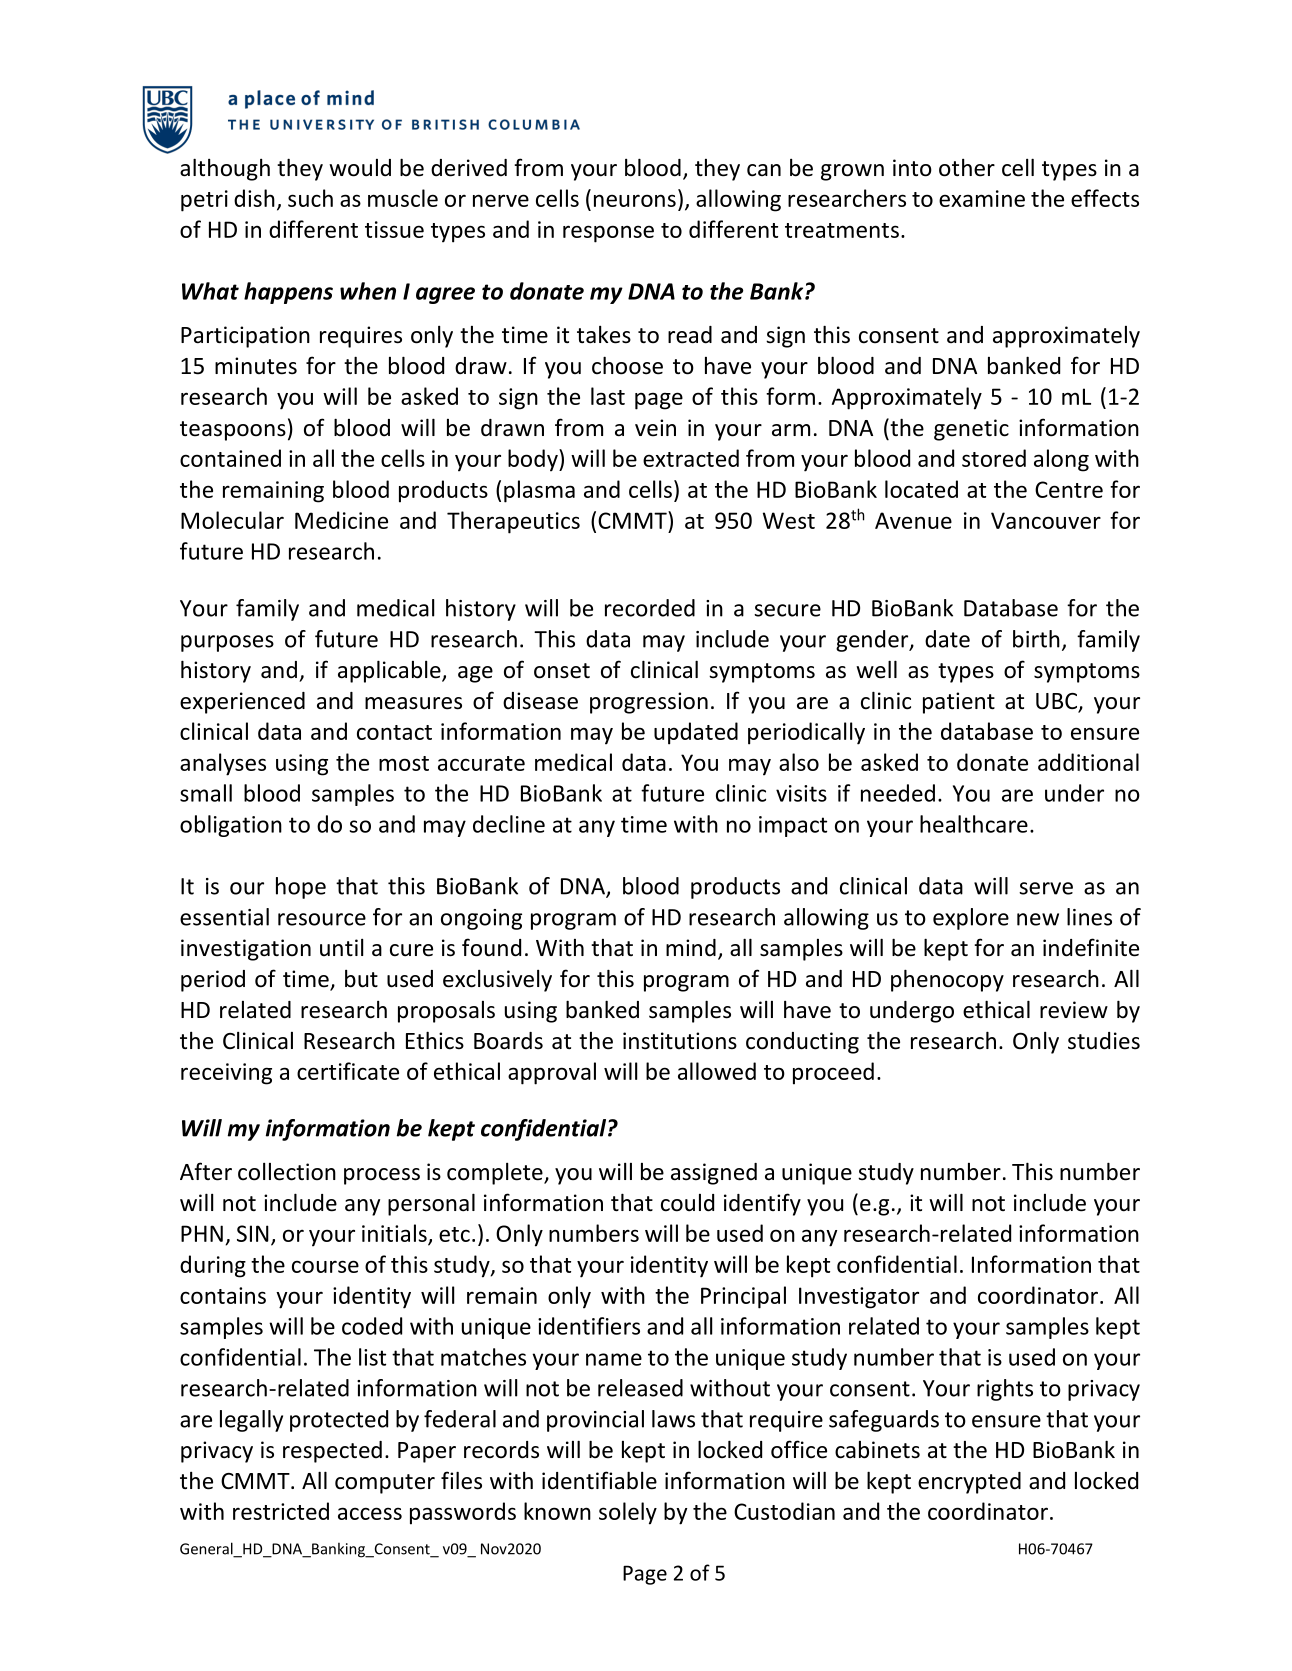  I want to click on recorded, so click(650, 608).
